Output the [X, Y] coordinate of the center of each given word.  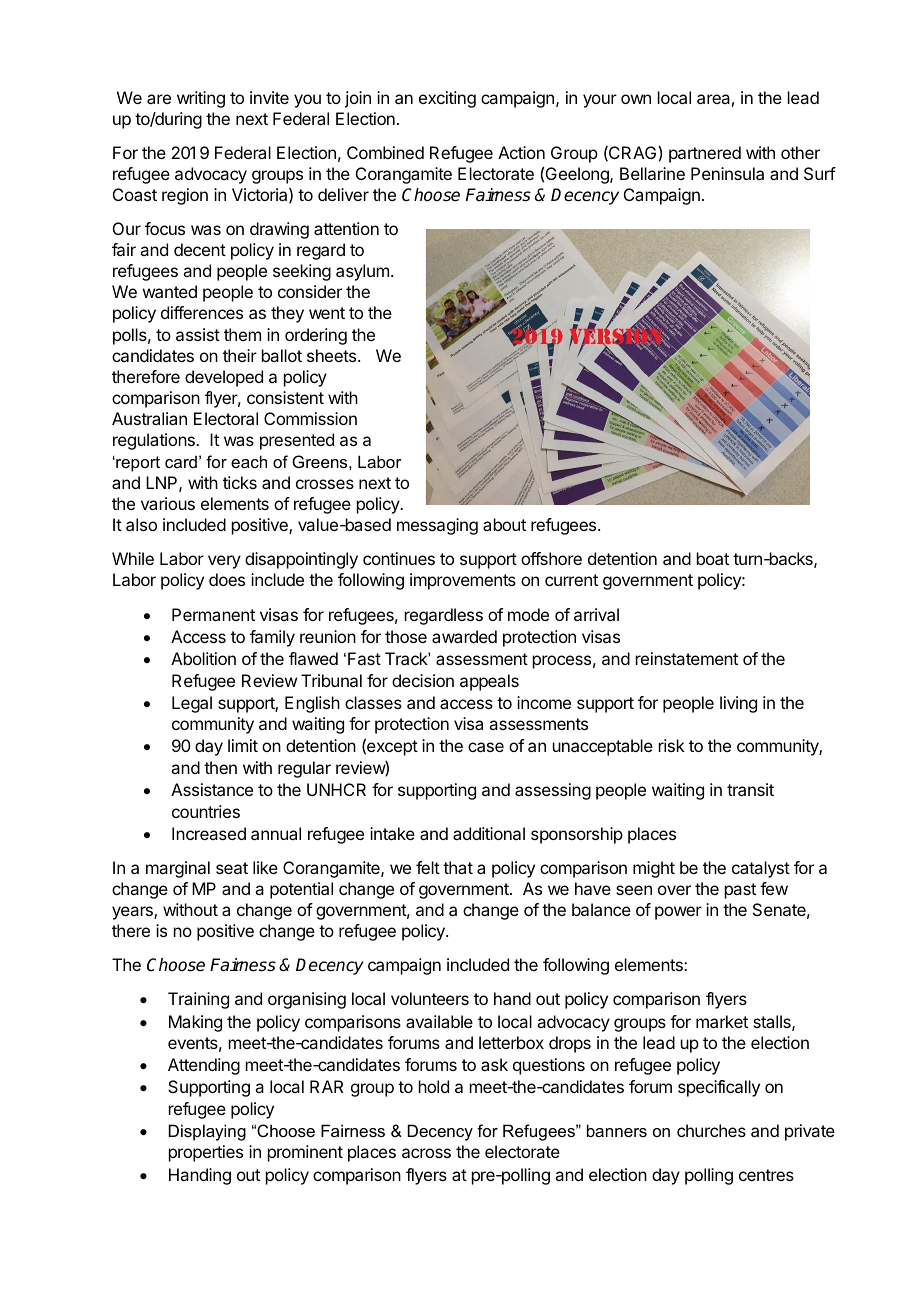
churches [711, 1130]
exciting [447, 99]
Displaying [207, 1132]
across [426, 1153]
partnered [705, 154]
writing [201, 99]
